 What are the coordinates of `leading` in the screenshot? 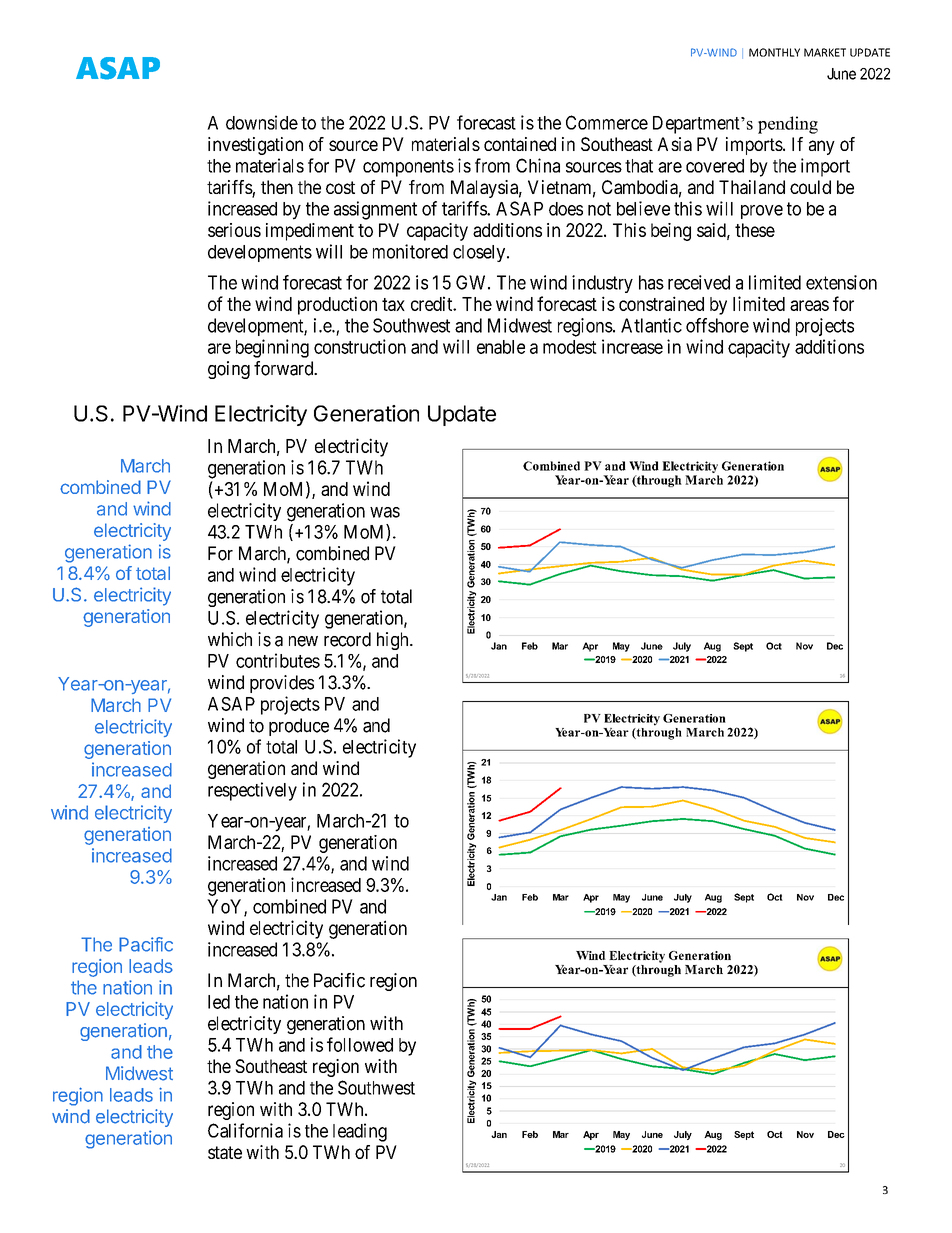 It's located at (360, 1132).
